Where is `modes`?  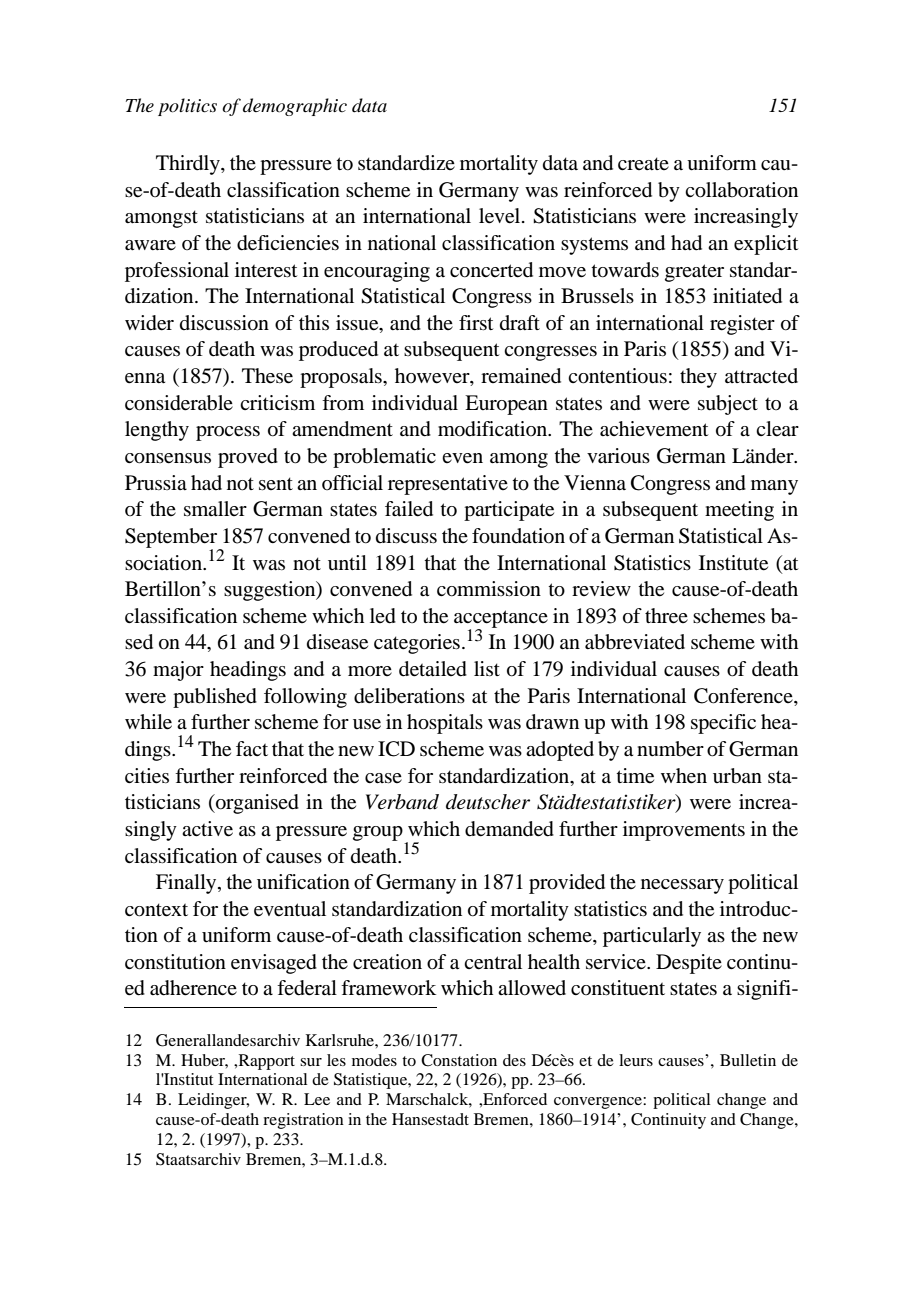 modes is located at coordinates (374, 1060).
